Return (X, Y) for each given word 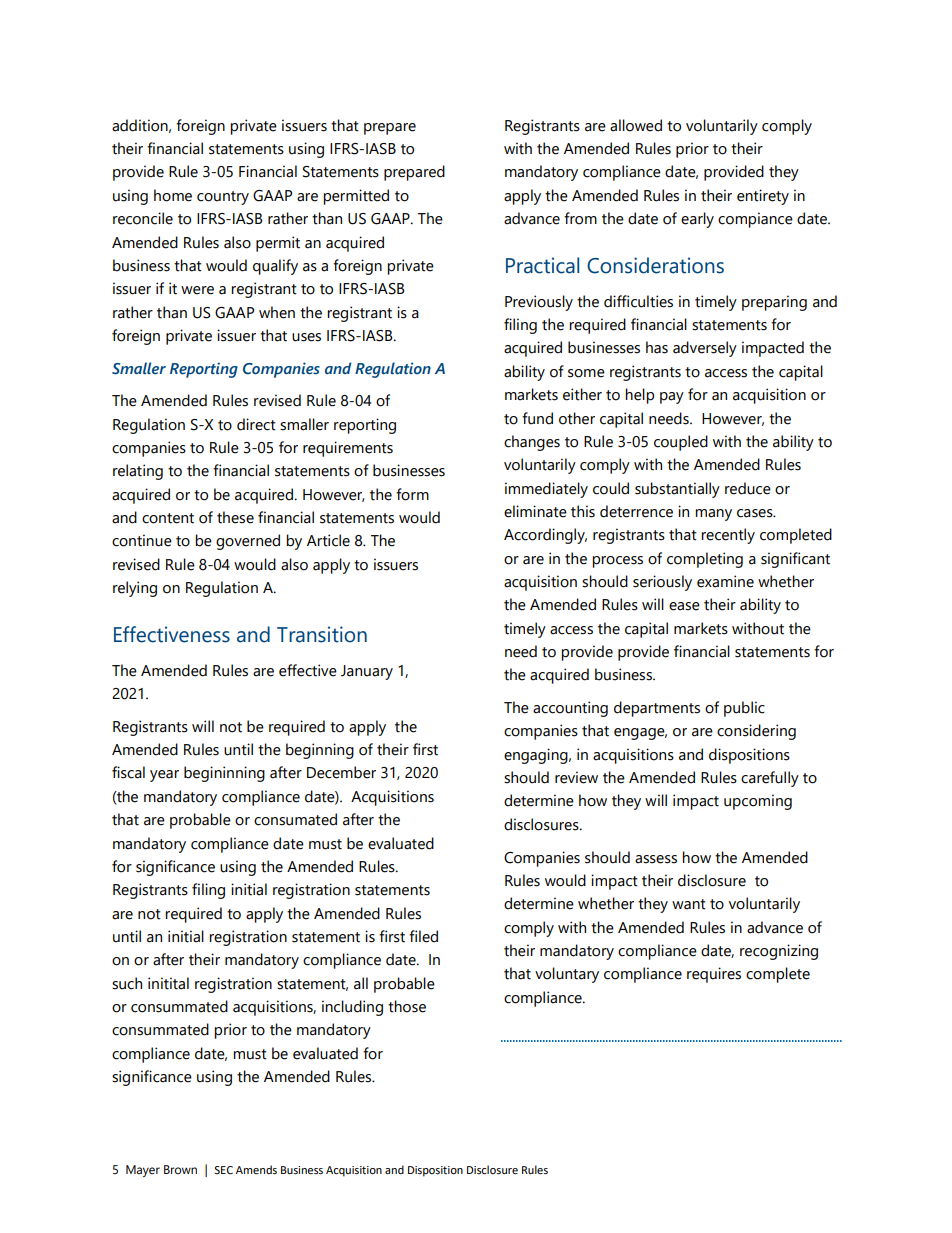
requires (714, 975)
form (412, 494)
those (407, 1006)
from (580, 218)
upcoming (758, 802)
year (164, 776)
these (235, 517)
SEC (223, 1170)
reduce (748, 488)
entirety (763, 197)
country (223, 198)
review (576, 777)
